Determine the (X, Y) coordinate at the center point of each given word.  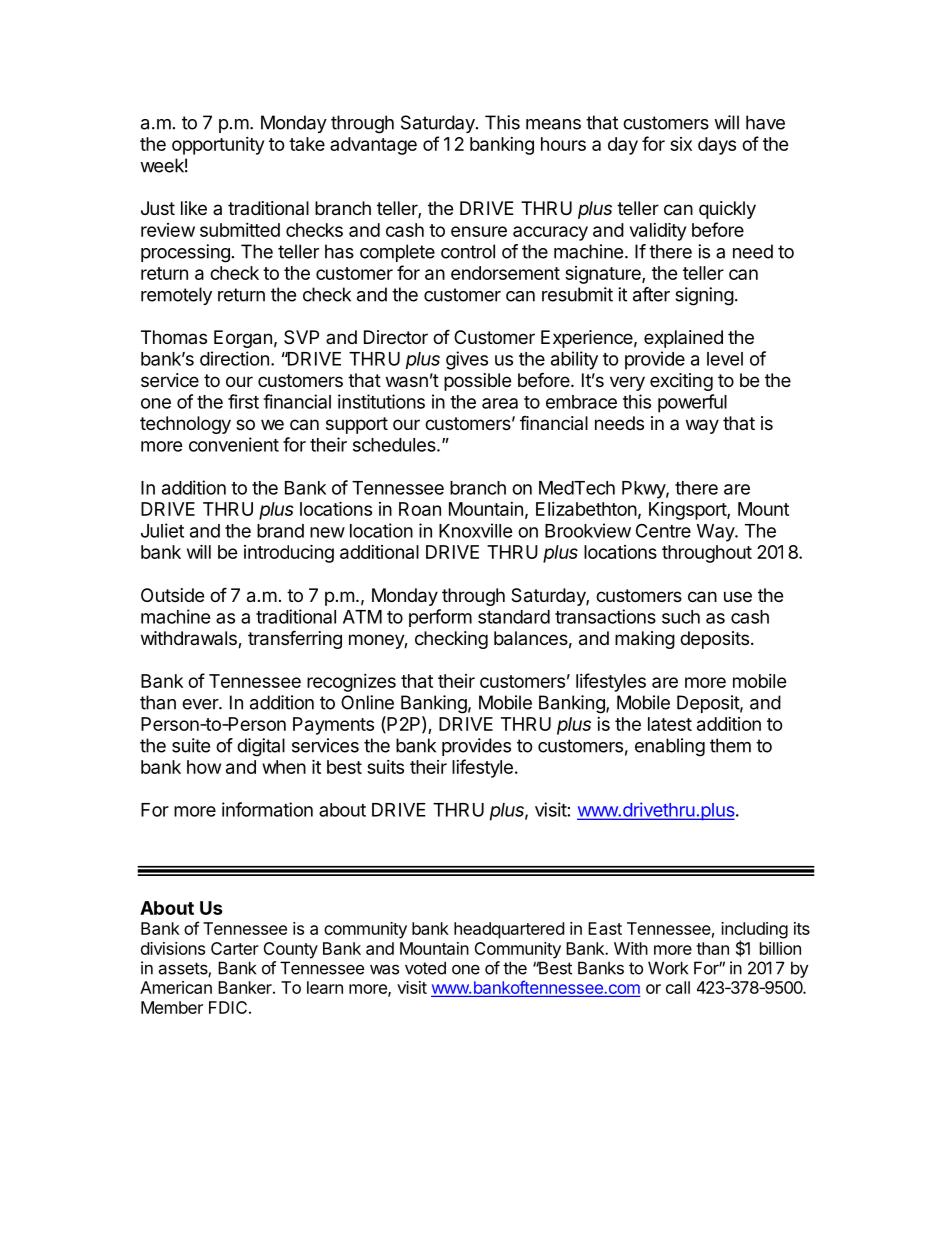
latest (670, 724)
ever (201, 704)
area (500, 403)
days (717, 146)
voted (425, 968)
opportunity (218, 146)
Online (367, 702)
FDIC (228, 1007)
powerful (692, 403)
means (553, 124)
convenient (234, 444)
